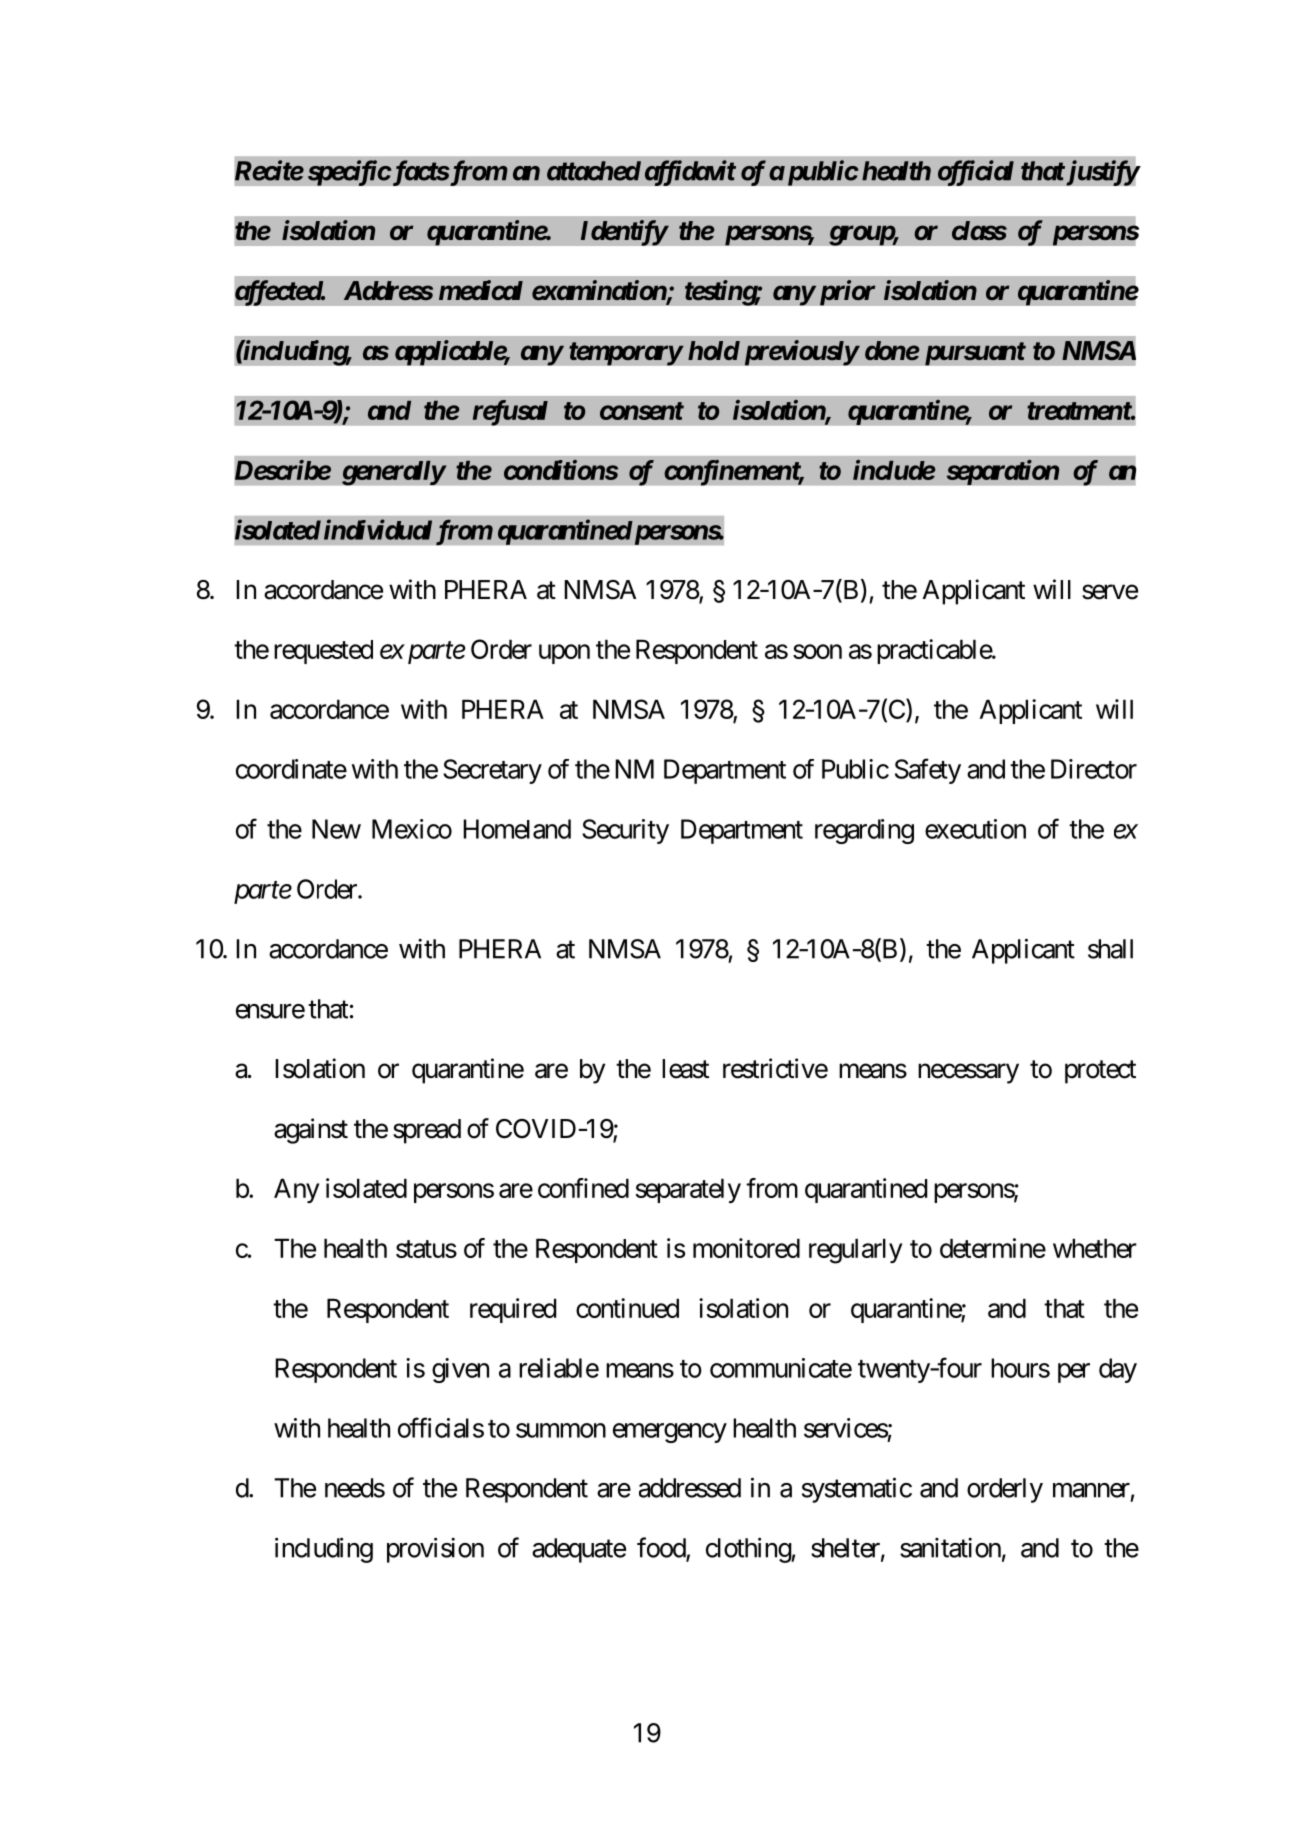  Describe the element at coordinates (625, 831) in the screenshot. I see `Security` at that location.
